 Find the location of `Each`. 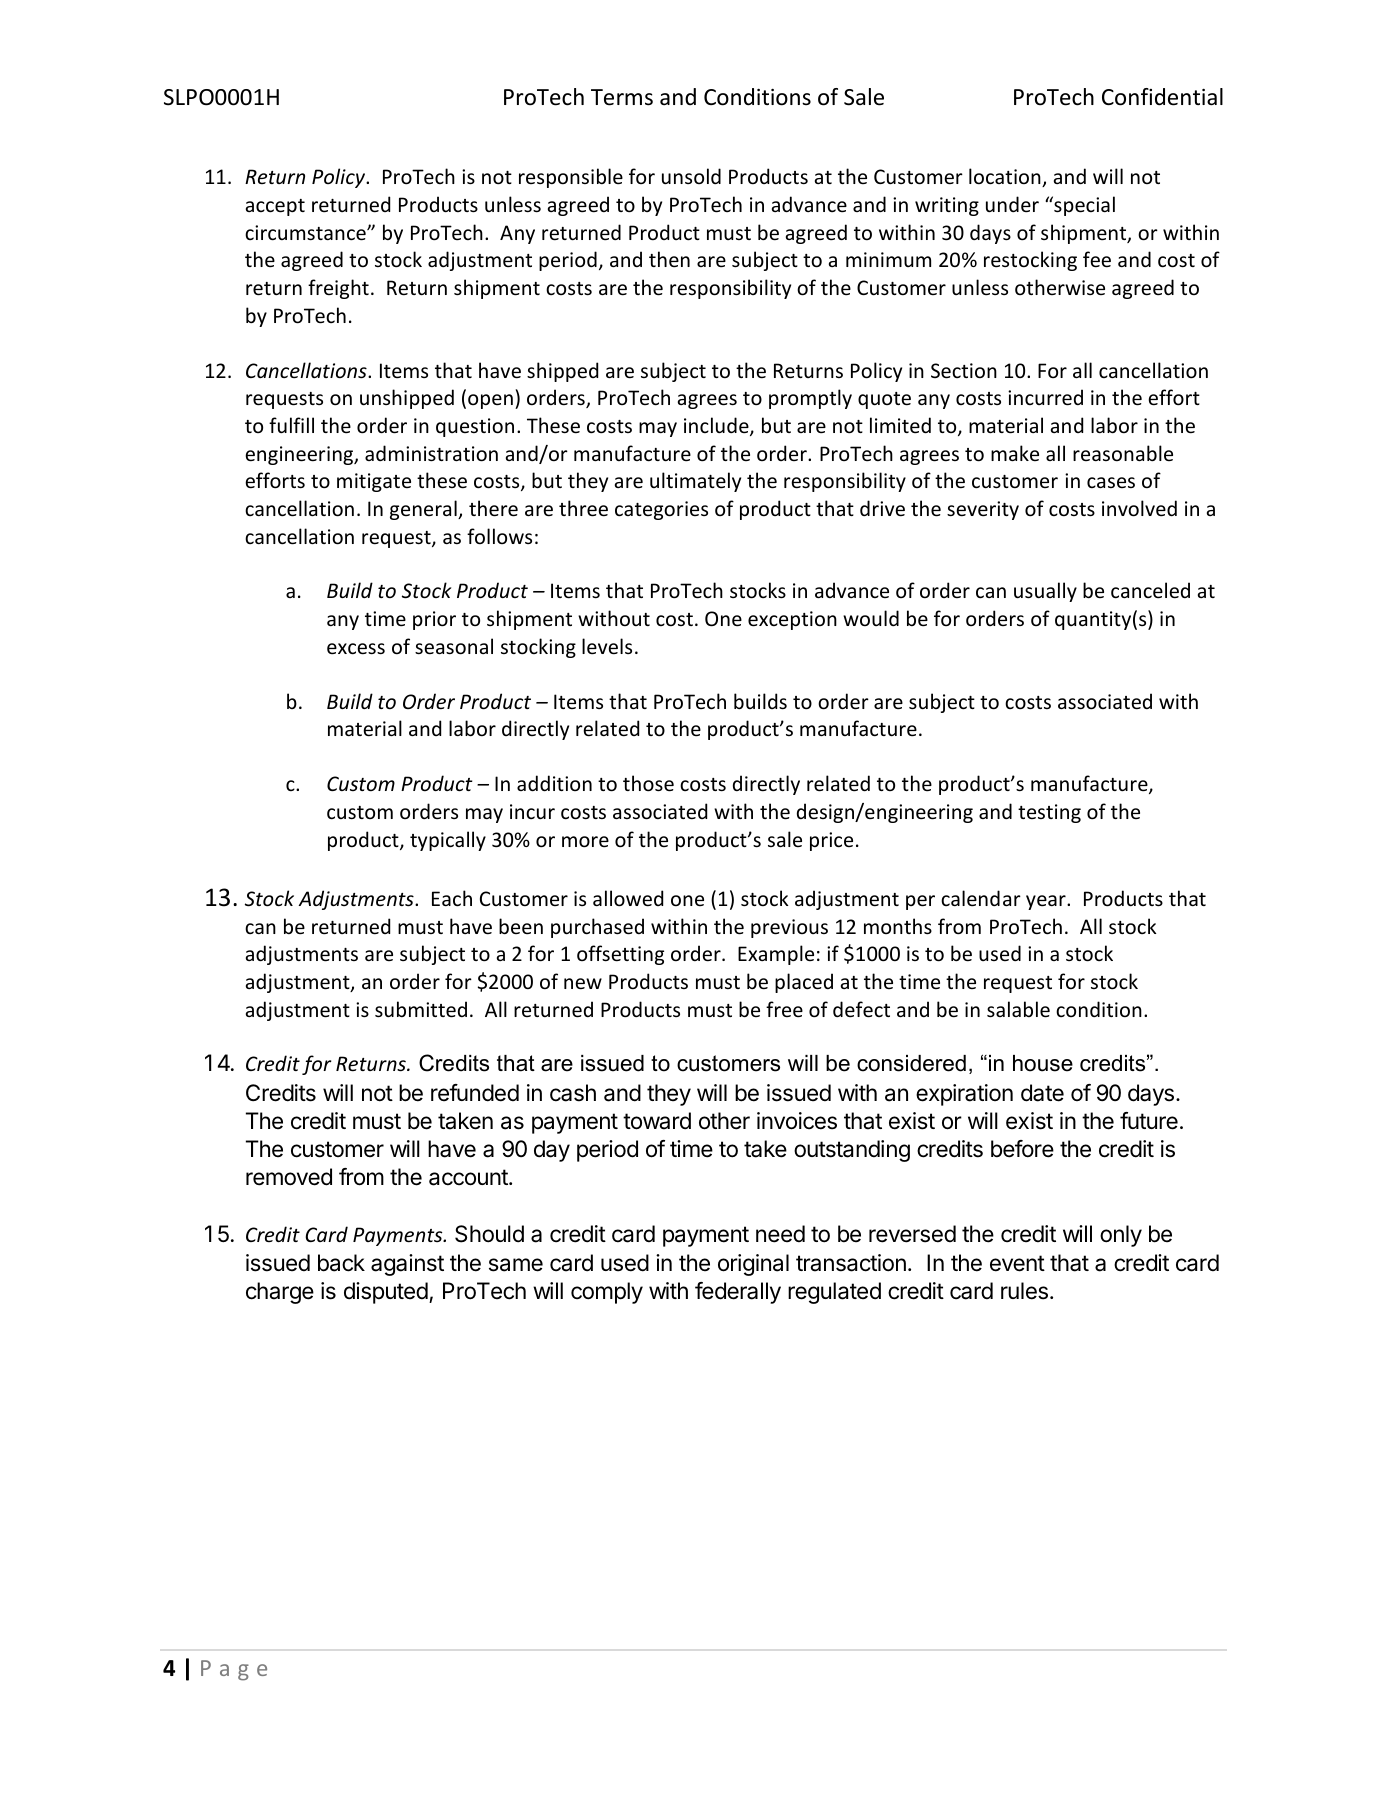

Each is located at coordinates (452, 898).
